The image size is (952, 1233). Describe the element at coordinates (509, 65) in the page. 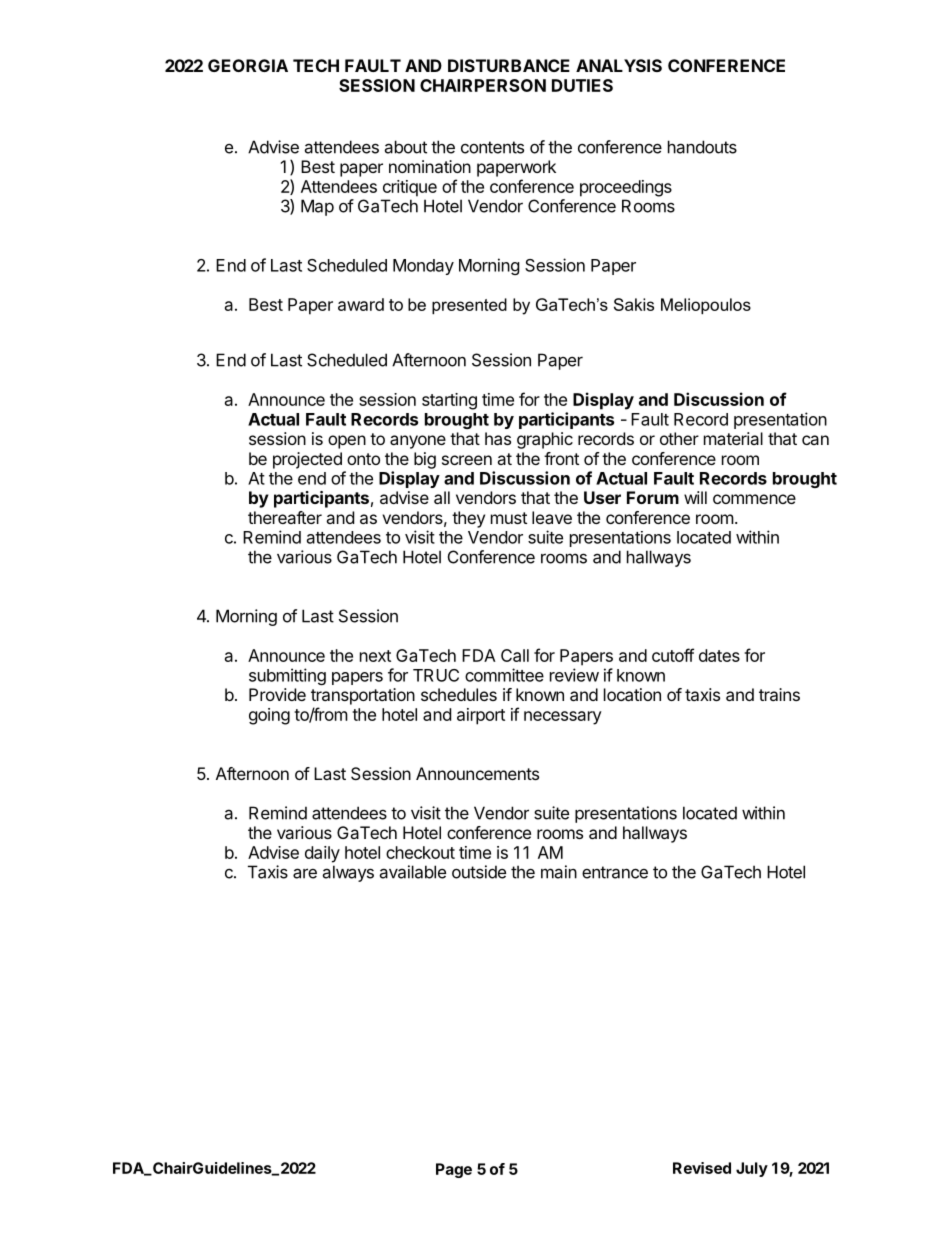

I see `DISTURBANCE` at that location.
